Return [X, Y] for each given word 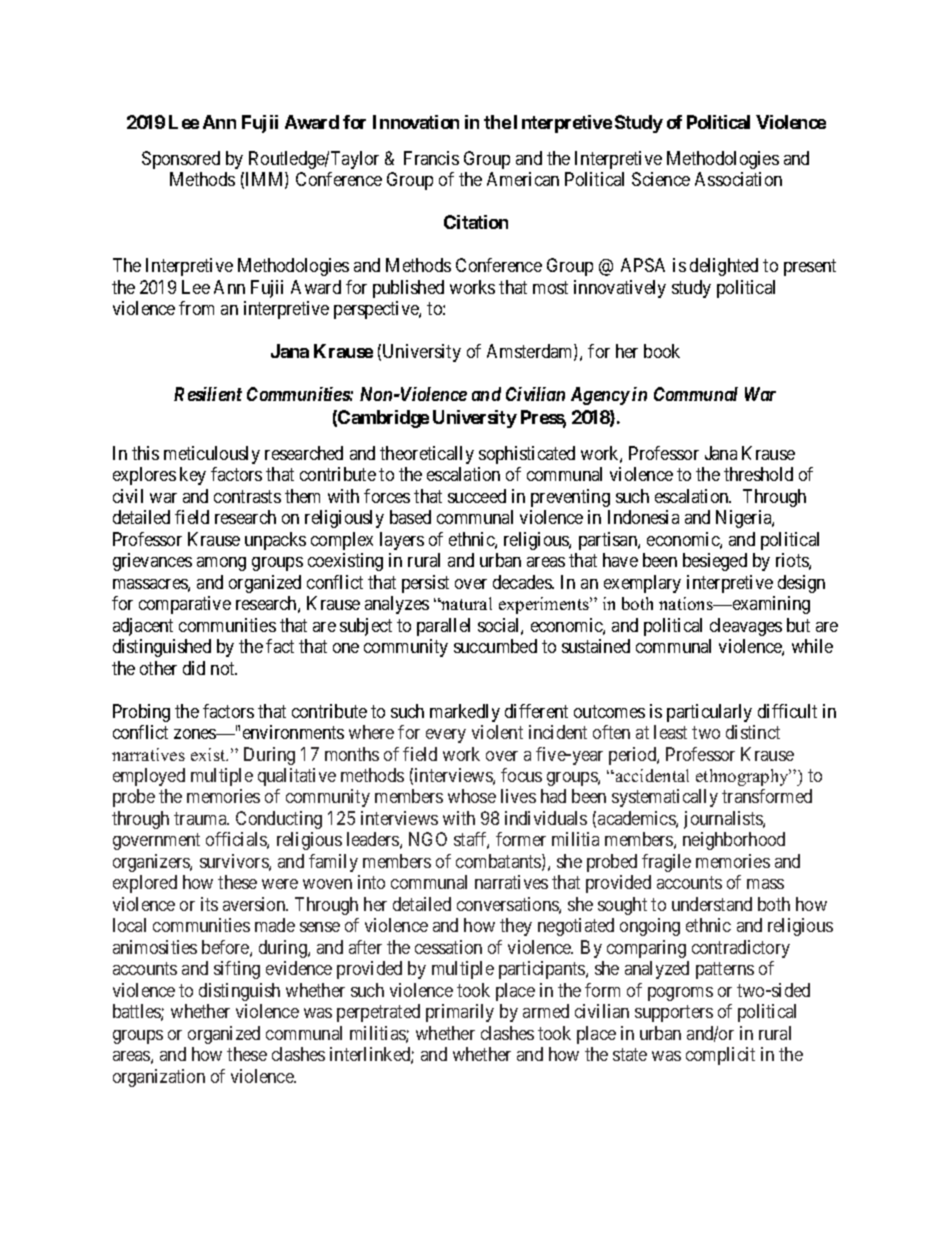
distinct [753, 732]
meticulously [212, 455]
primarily [460, 1013]
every [446, 736]
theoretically [427, 455]
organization [159, 1078]
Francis [431, 158]
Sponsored [181, 160]
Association [738, 179]
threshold [758, 474]
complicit [720, 1056]
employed [149, 777]
